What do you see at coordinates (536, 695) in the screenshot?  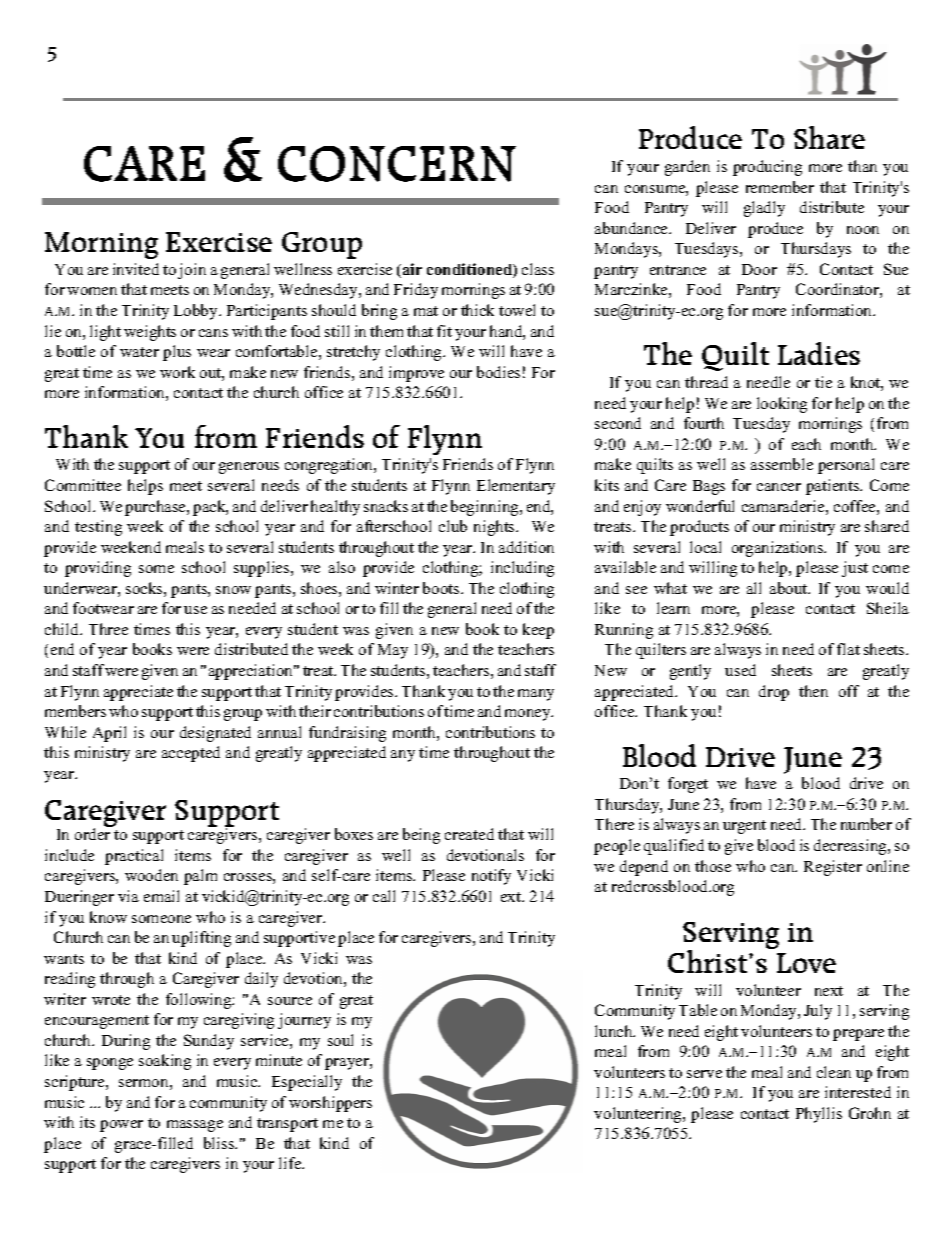 I see `many` at bounding box center [536, 695].
